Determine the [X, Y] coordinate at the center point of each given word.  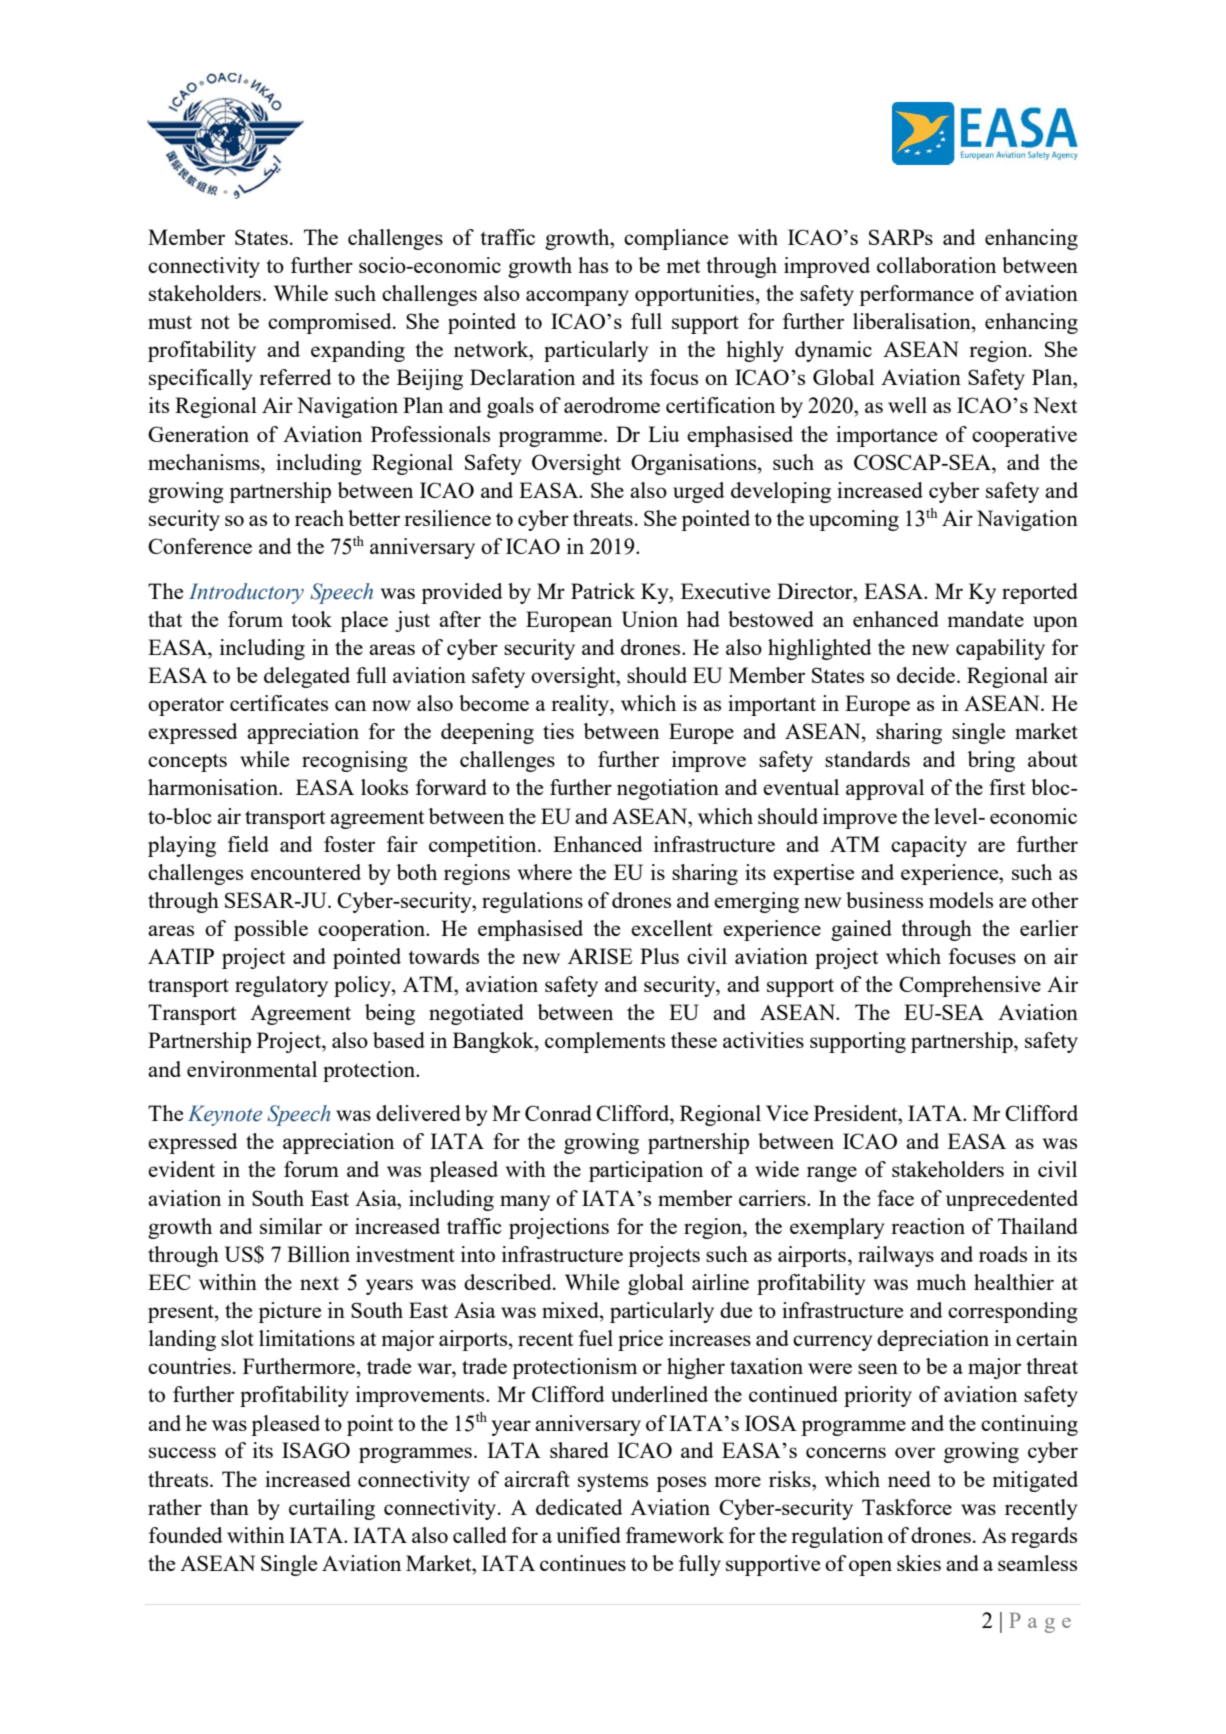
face [895, 1198]
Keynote [225, 1115]
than [229, 1507]
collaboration [936, 265]
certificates [279, 703]
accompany [577, 298]
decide [927, 675]
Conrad [558, 1113]
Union [650, 619]
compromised [331, 323]
